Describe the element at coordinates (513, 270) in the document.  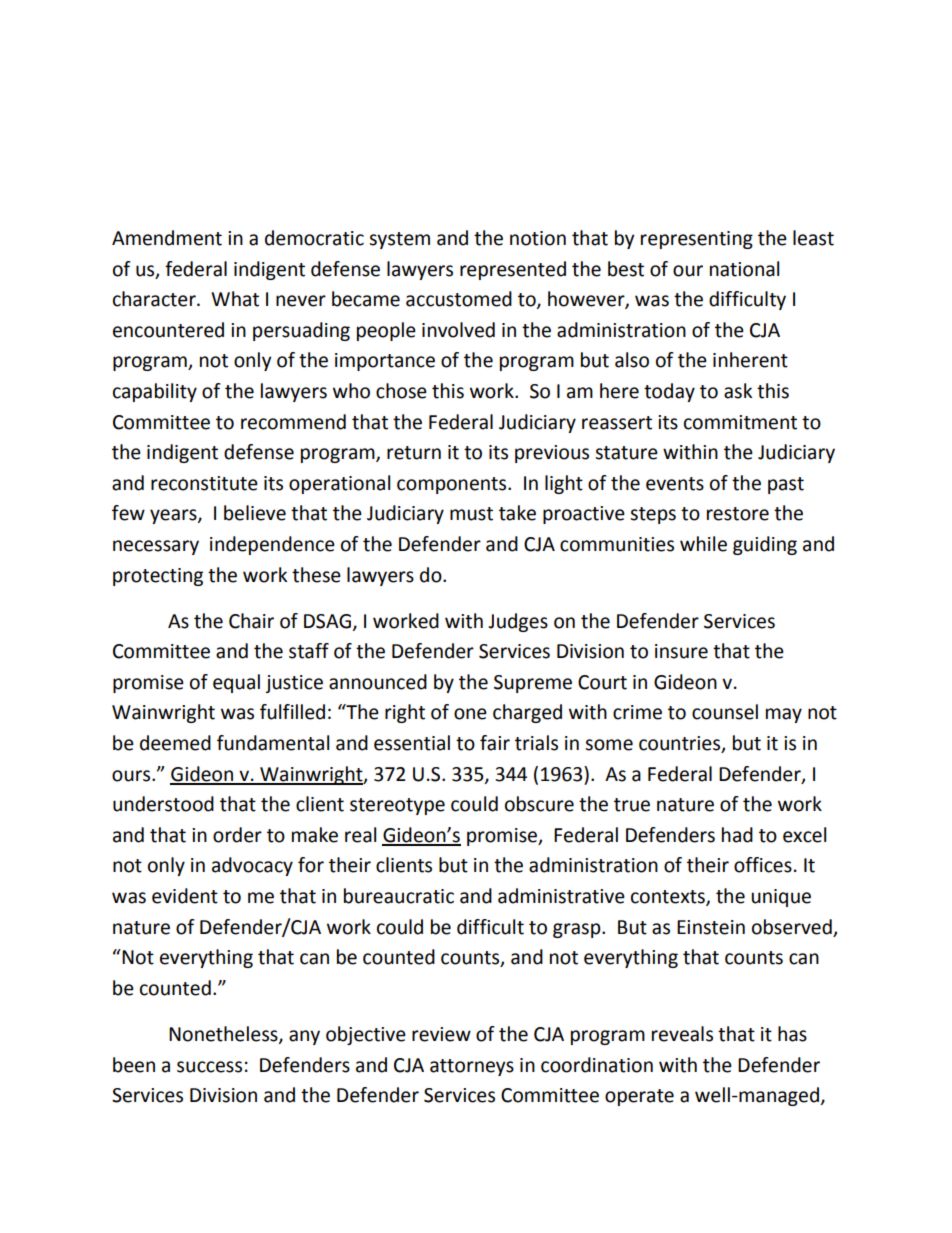
I see `represented` at that location.
